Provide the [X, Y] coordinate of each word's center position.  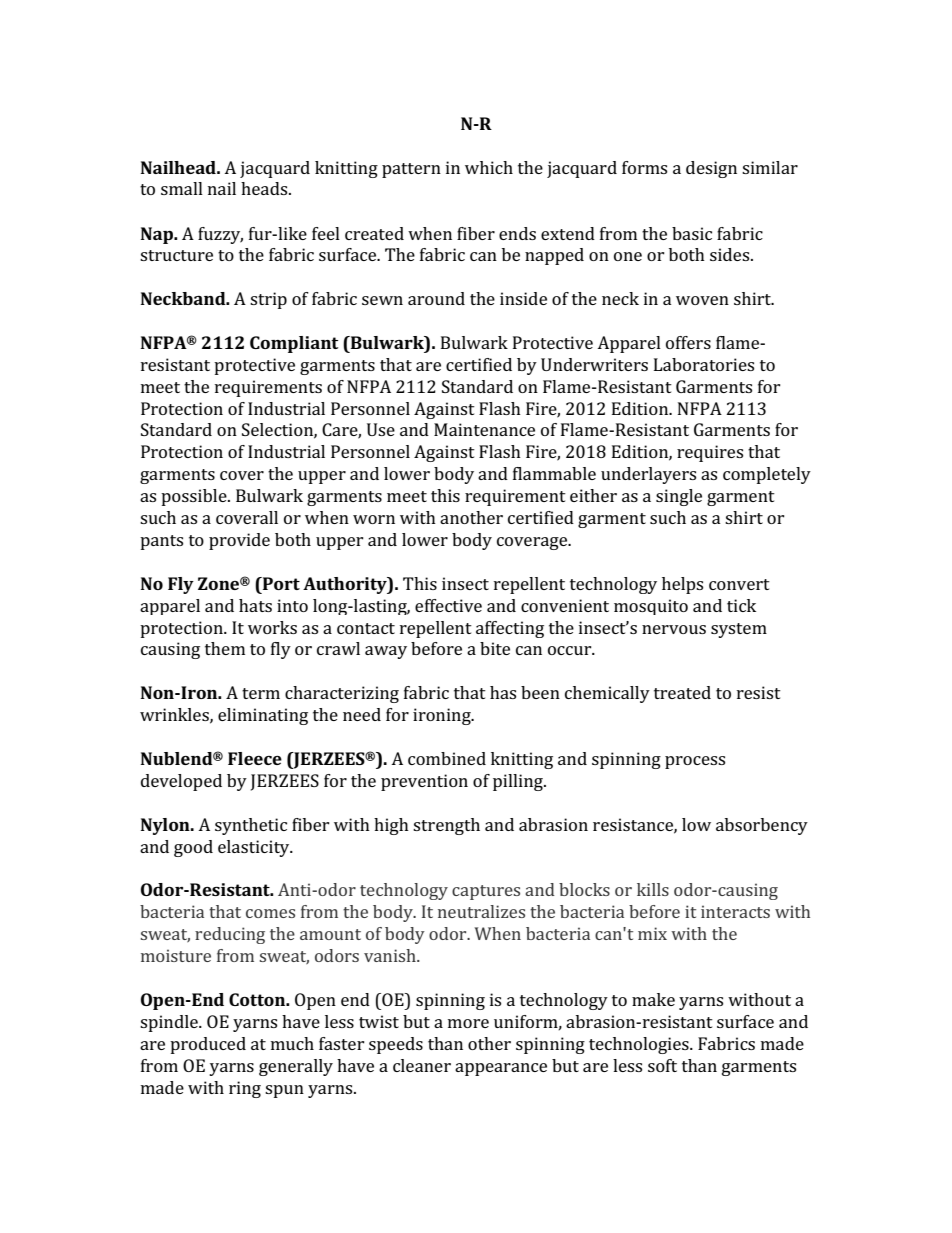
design [711, 169]
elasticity [255, 848]
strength [446, 826]
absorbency [762, 826]
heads [265, 188]
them [225, 648]
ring [245, 1089]
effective [448, 605]
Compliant [294, 344]
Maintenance [484, 429]
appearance [501, 1069]
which [489, 167]
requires [710, 453]
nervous [674, 629]
